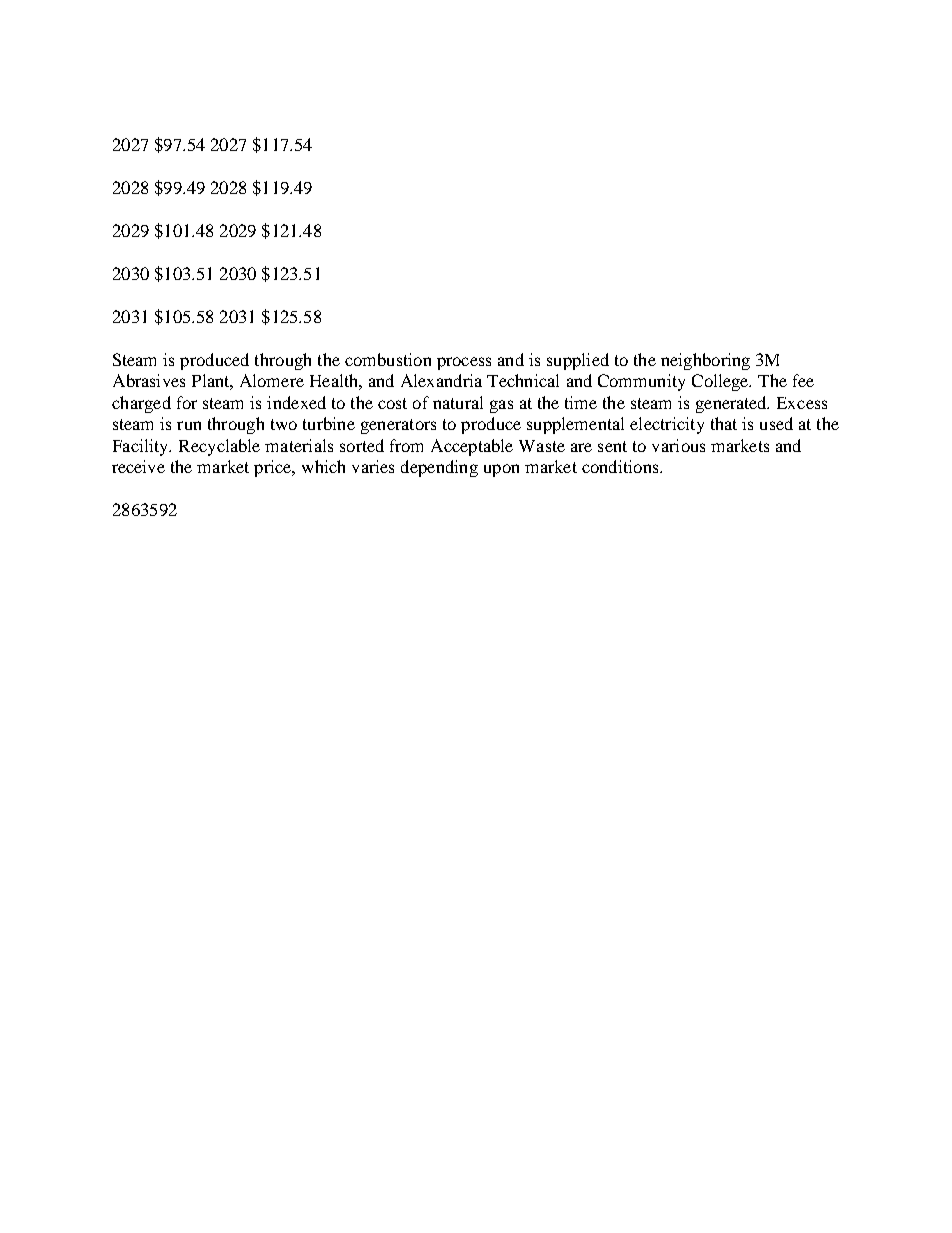  Describe the element at coordinates (439, 468) in the screenshot. I see `depending` at that location.
